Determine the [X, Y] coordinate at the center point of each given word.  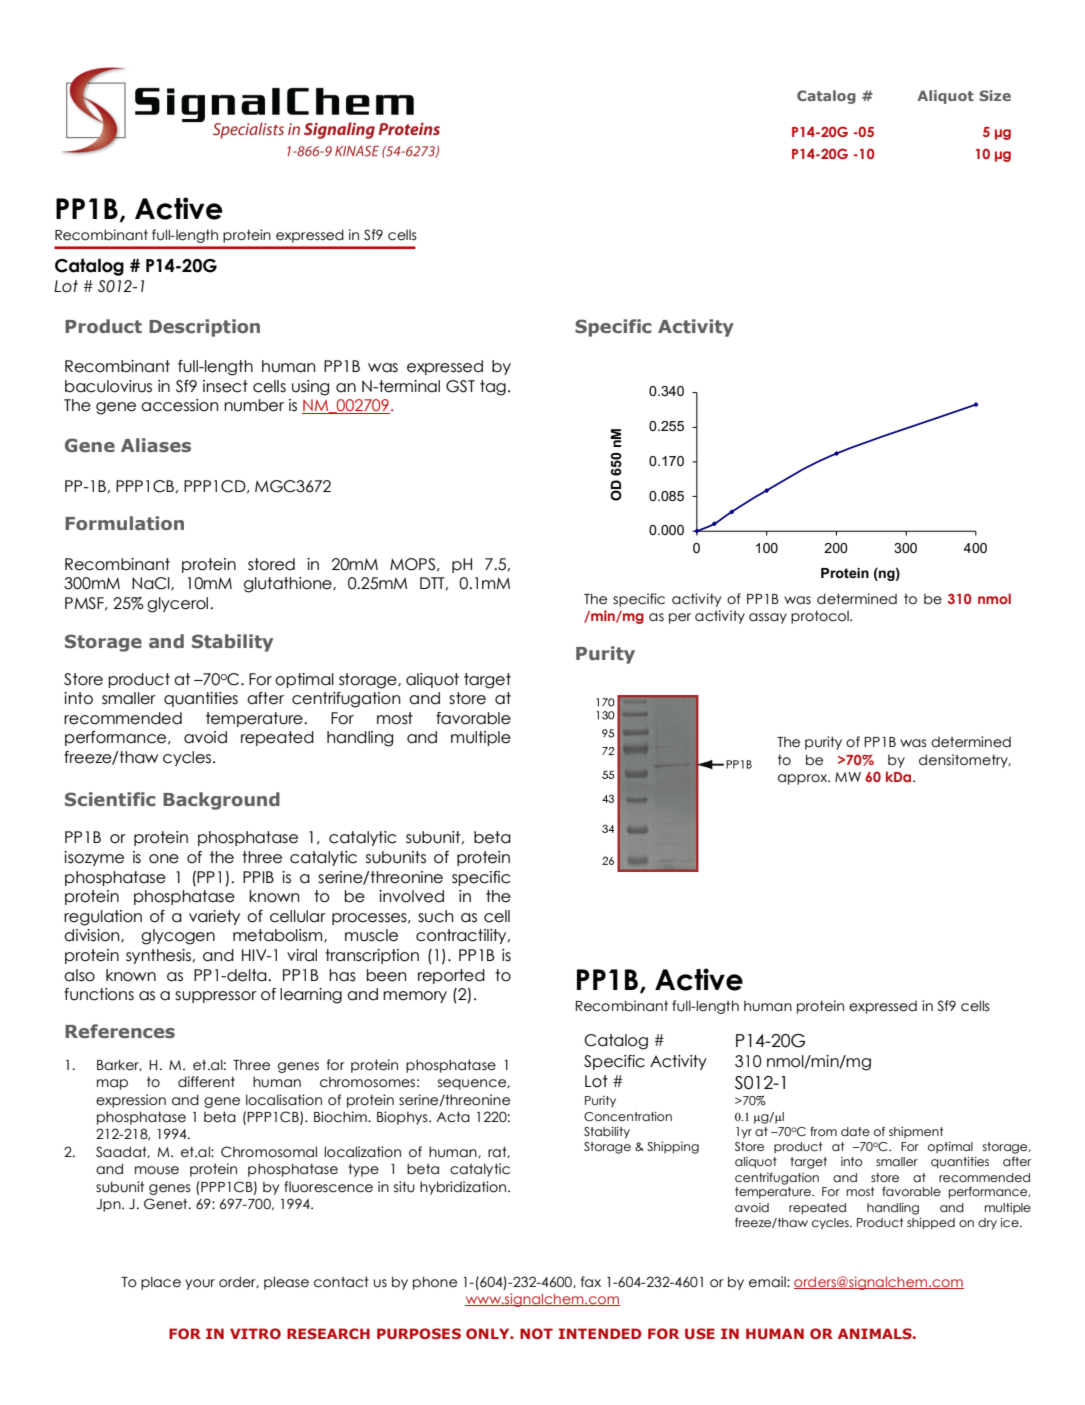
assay [768, 618]
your [200, 1284]
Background [221, 801]
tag [493, 388]
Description [204, 328]
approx [804, 779]
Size [995, 95]
